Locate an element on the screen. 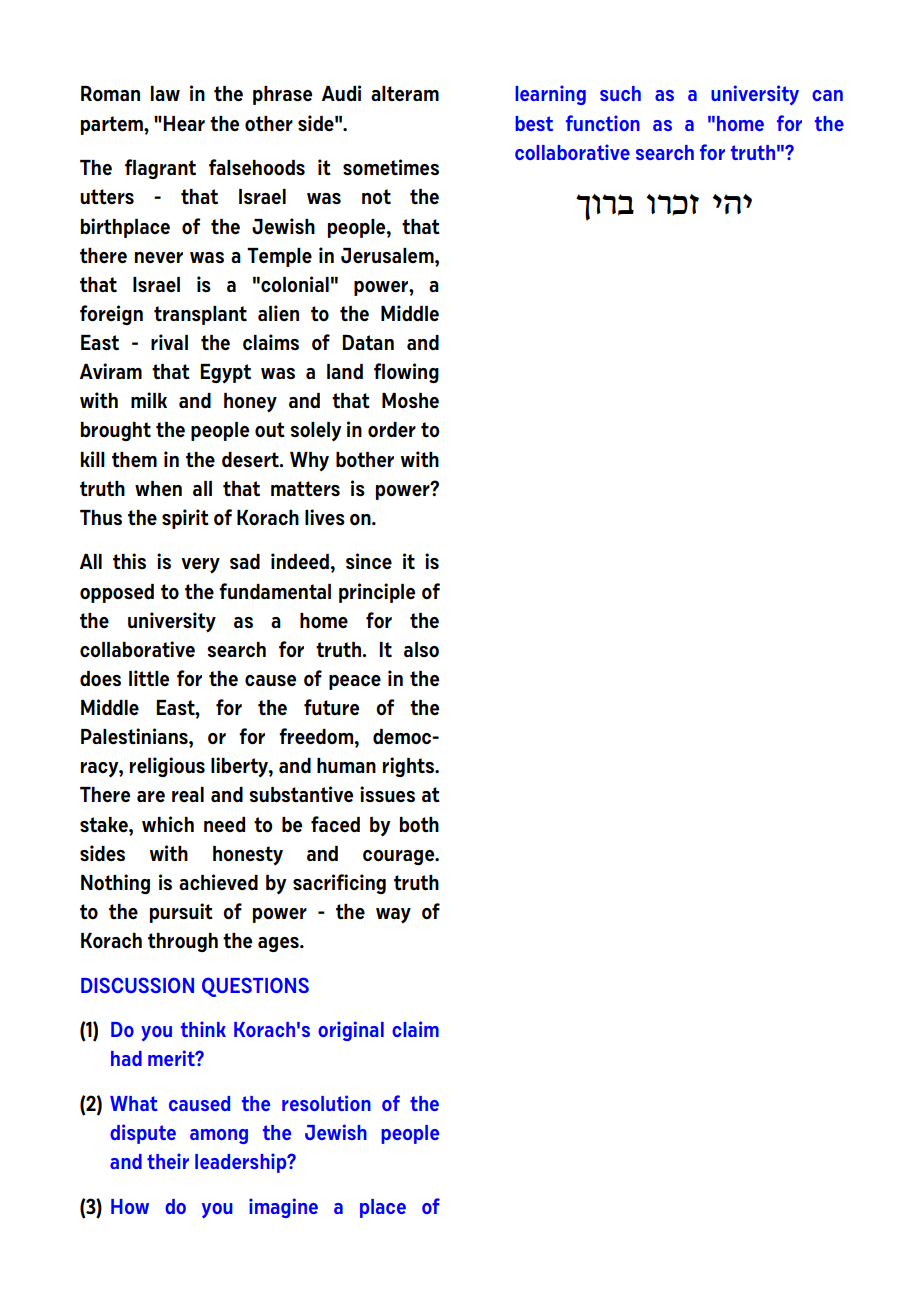  Moshe is located at coordinates (410, 401).
